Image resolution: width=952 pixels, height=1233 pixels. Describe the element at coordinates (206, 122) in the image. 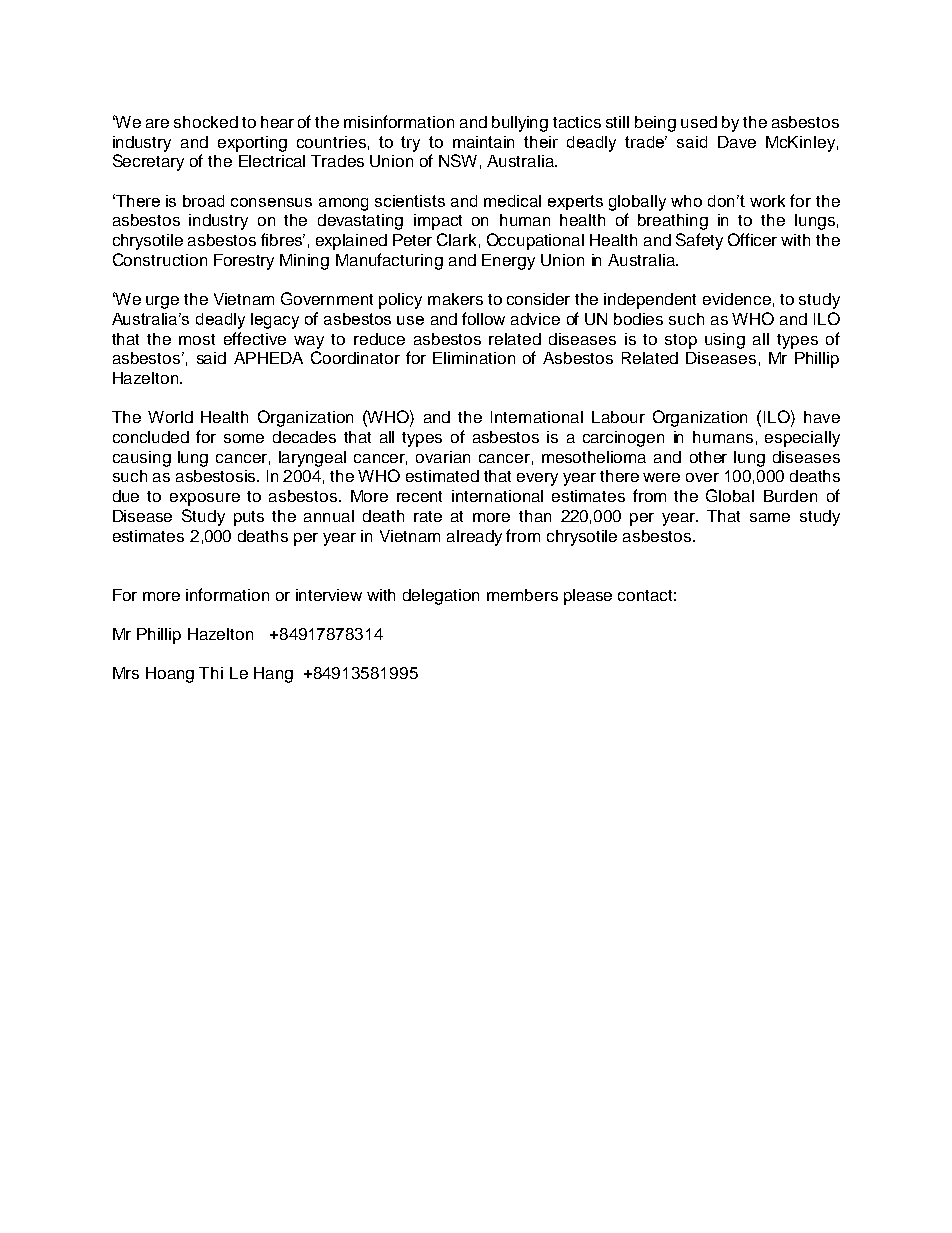

I see `shocked` at that location.
